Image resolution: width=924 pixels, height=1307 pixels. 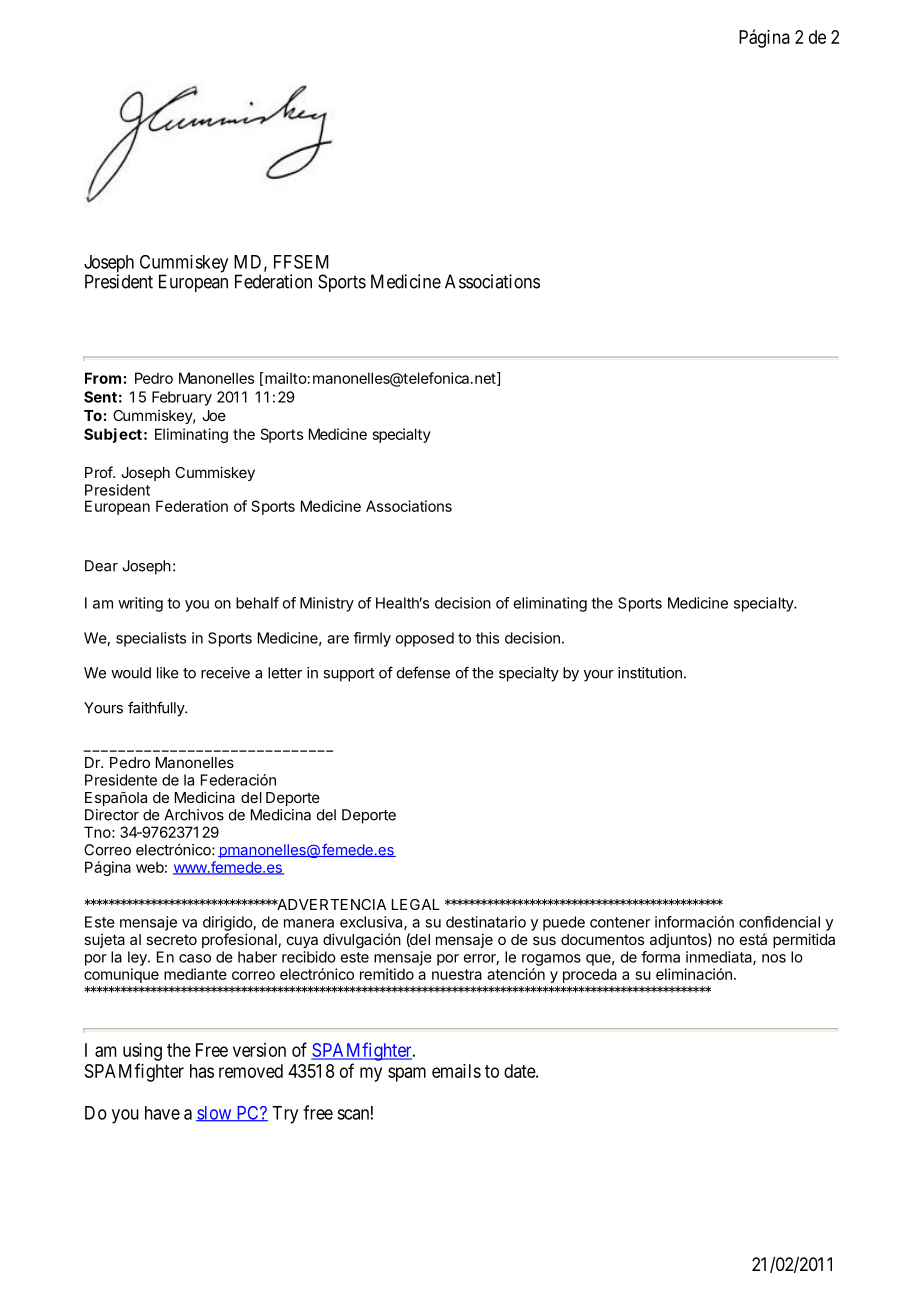 I want to click on institution, so click(x=650, y=673).
